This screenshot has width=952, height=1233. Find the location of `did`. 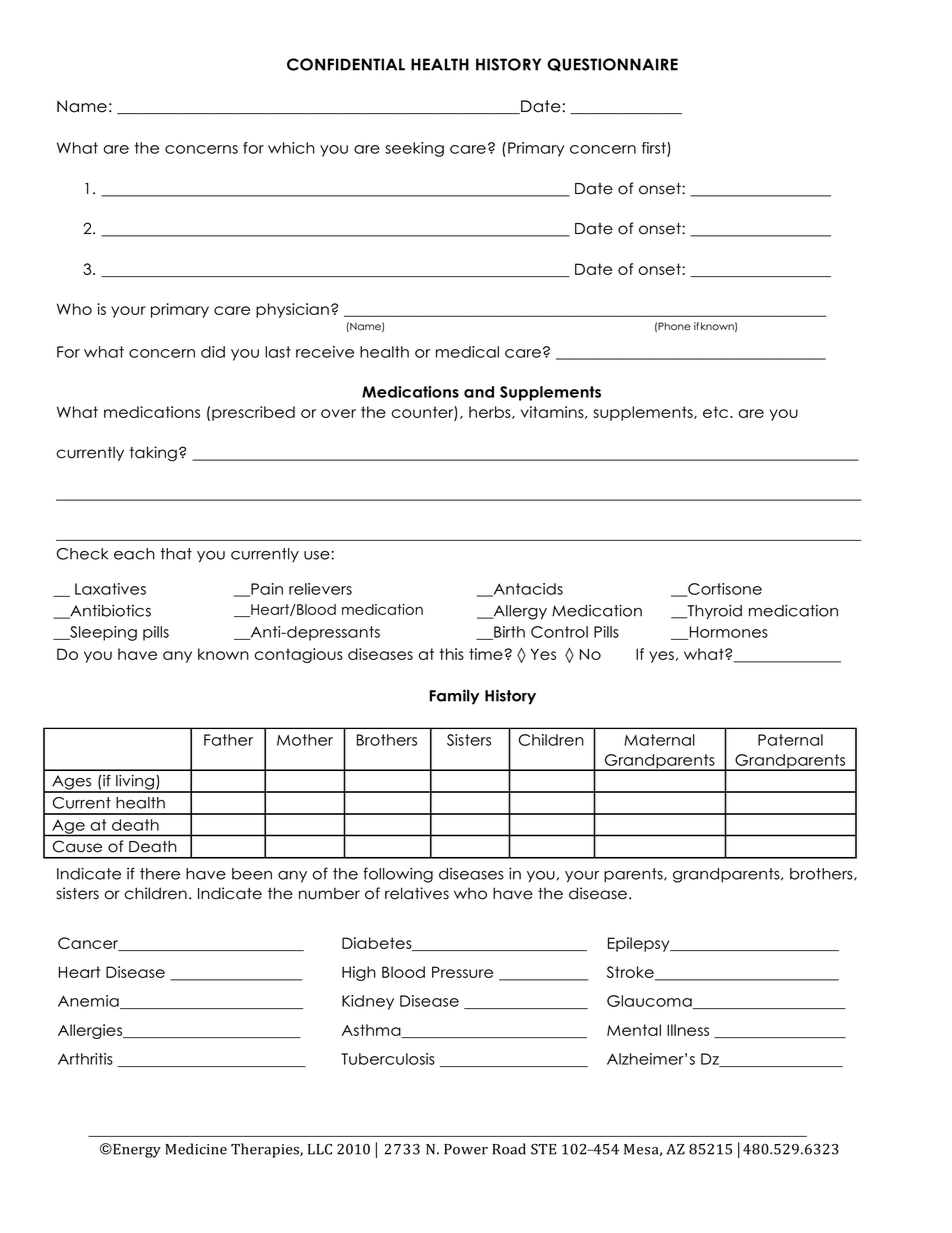

did is located at coordinates (213, 352).
